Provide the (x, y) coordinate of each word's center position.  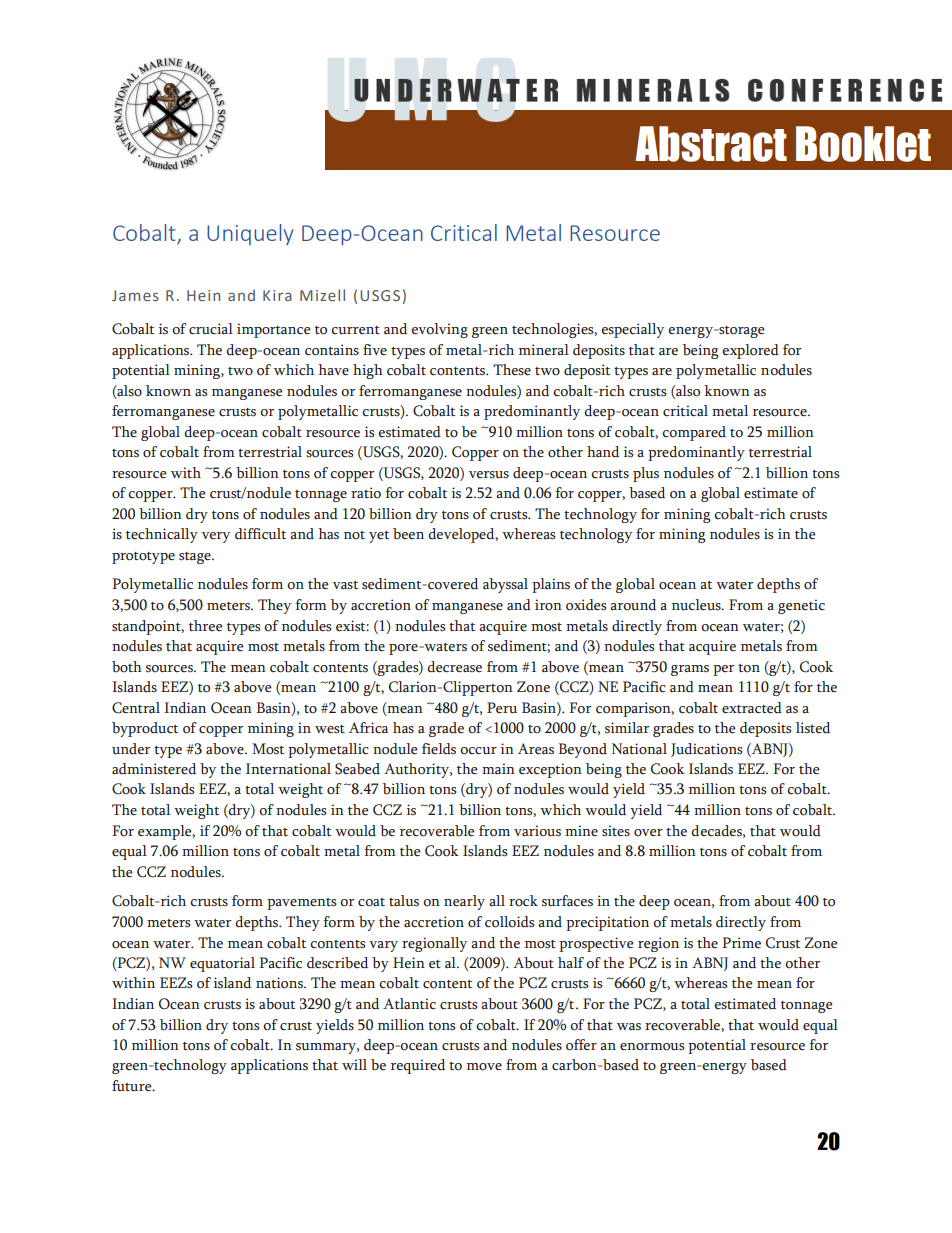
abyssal (505, 585)
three (205, 626)
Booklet (863, 144)
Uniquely (250, 234)
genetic (801, 606)
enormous (652, 1047)
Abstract (711, 144)
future (133, 1086)
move (484, 1067)
